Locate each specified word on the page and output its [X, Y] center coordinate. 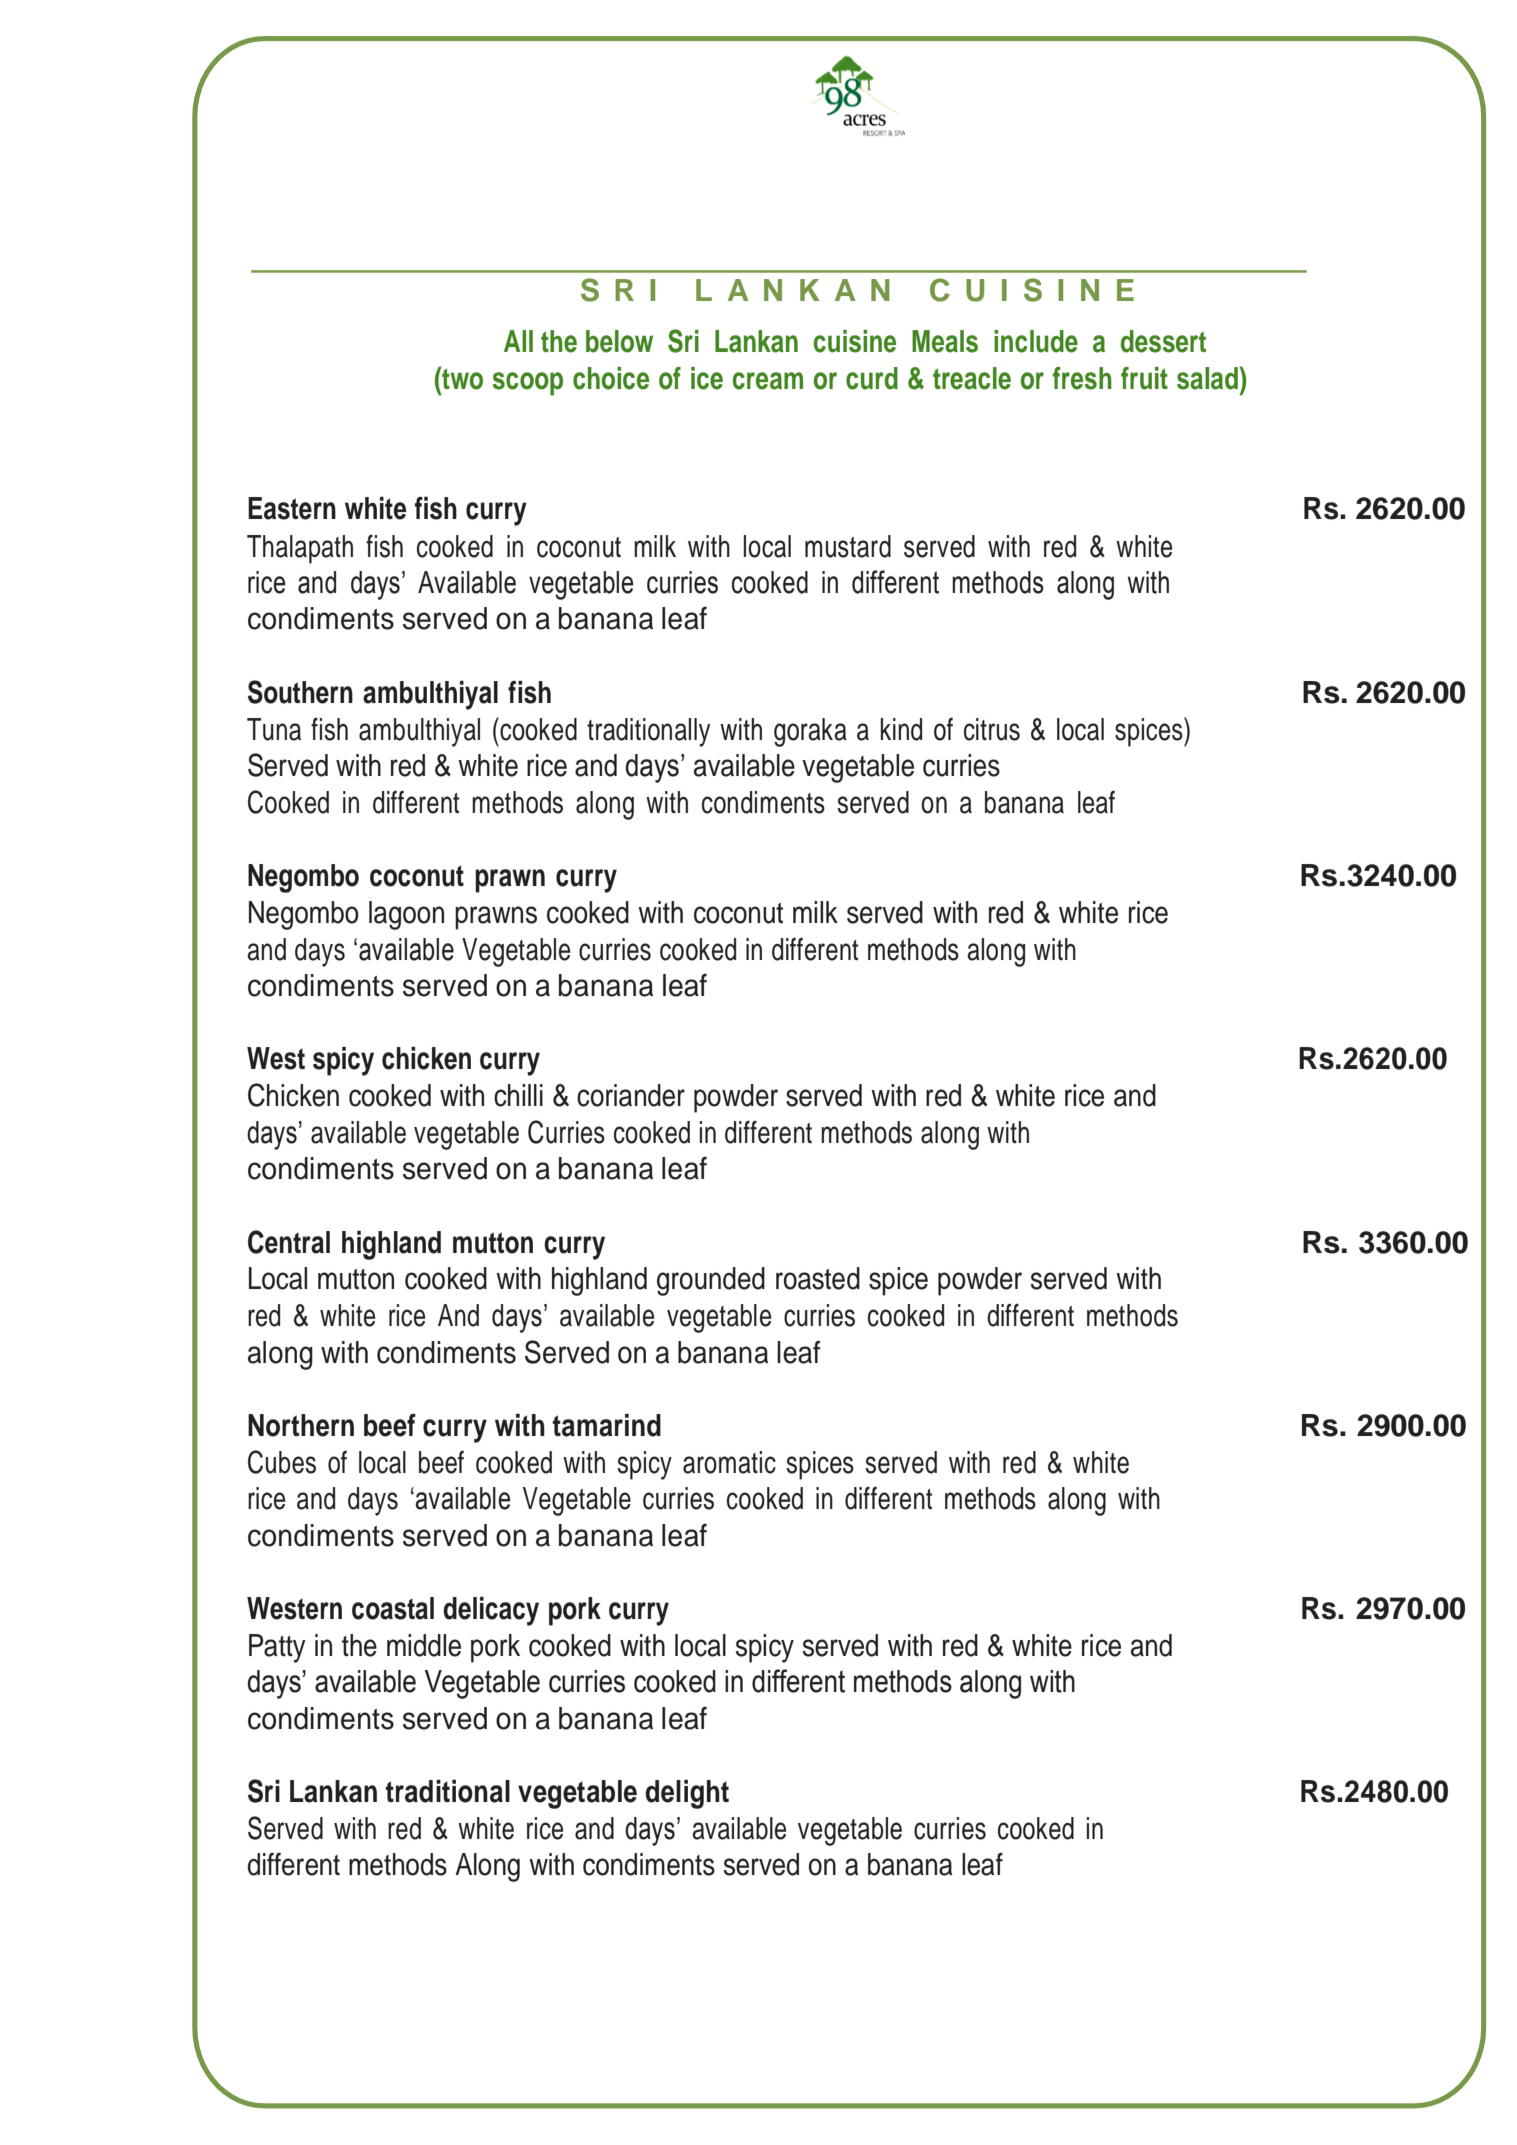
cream [768, 381]
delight [687, 1794]
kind [901, 729]
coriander [631, 1095]
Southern [300, 692]
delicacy [491, 1611]
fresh [1082, 378]
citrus [992, 729]
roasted [818, 1278]
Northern [301, 1425]
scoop [528, 384]
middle [424, 1645]
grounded [711, 1281]
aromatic [729, 1462]
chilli [518, 1095]
